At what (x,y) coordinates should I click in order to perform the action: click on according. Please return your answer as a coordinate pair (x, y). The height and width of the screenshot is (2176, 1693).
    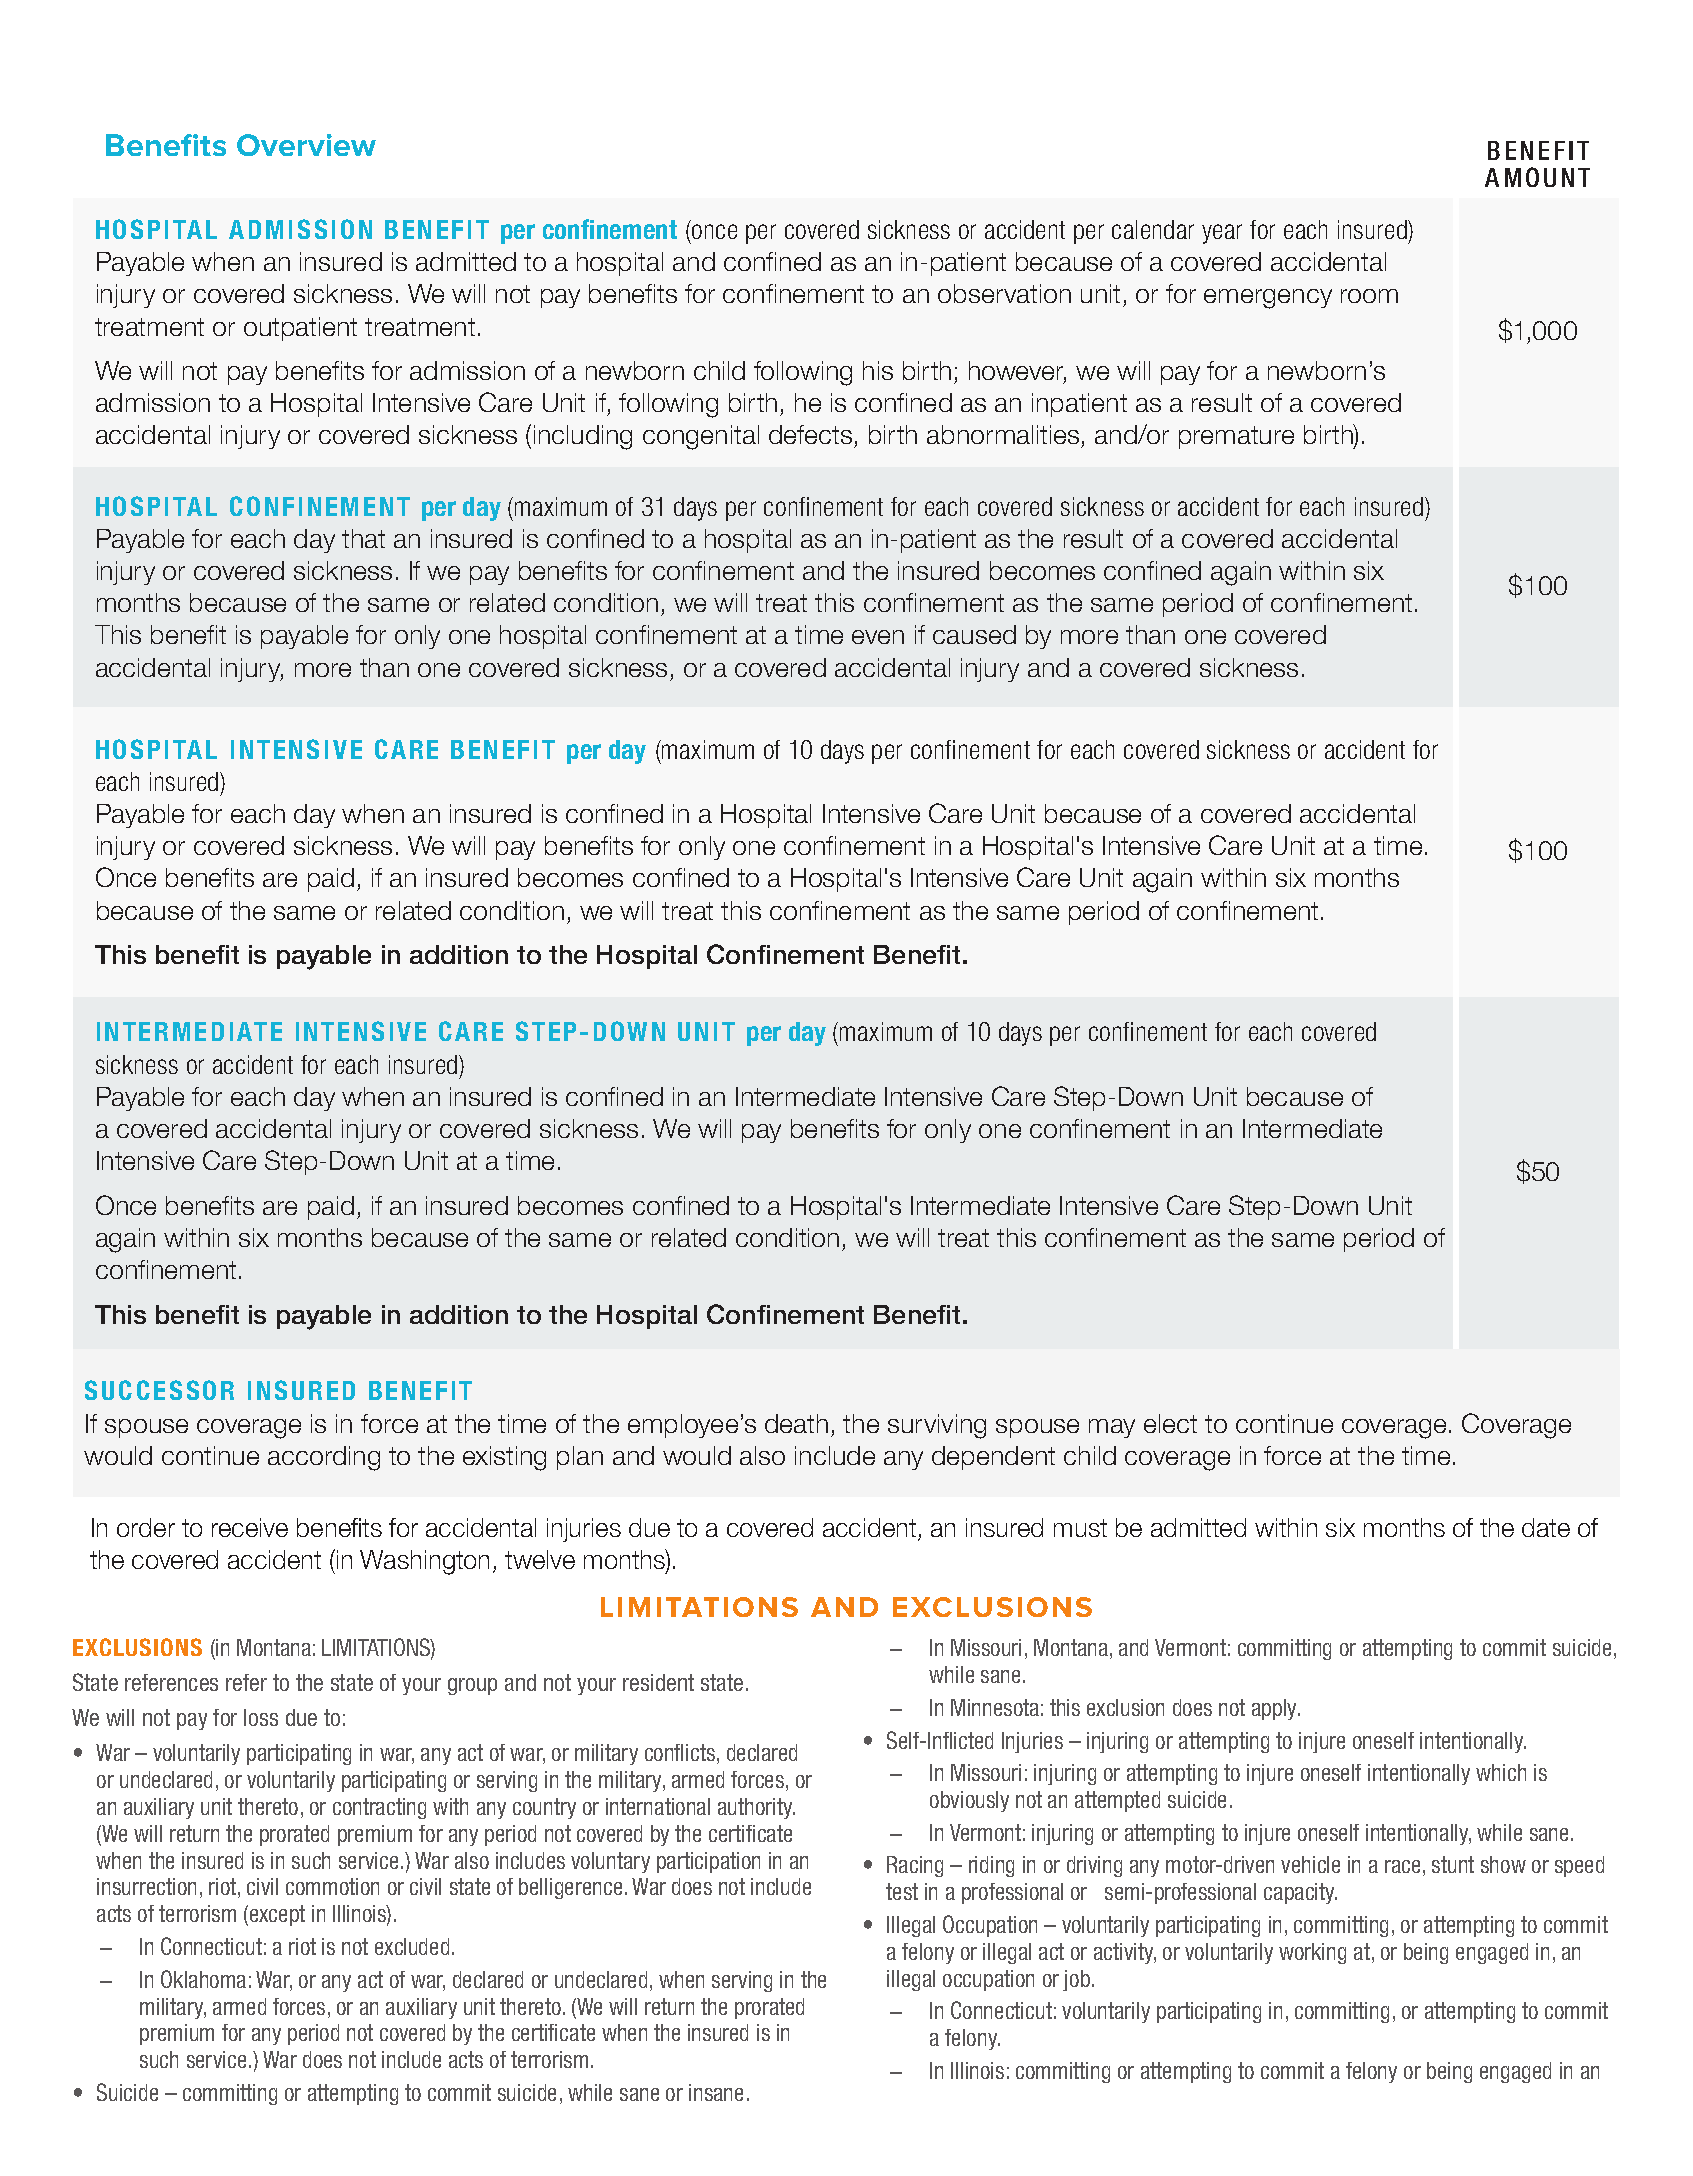
    Looking at the image, I should click on (324, 1458).
